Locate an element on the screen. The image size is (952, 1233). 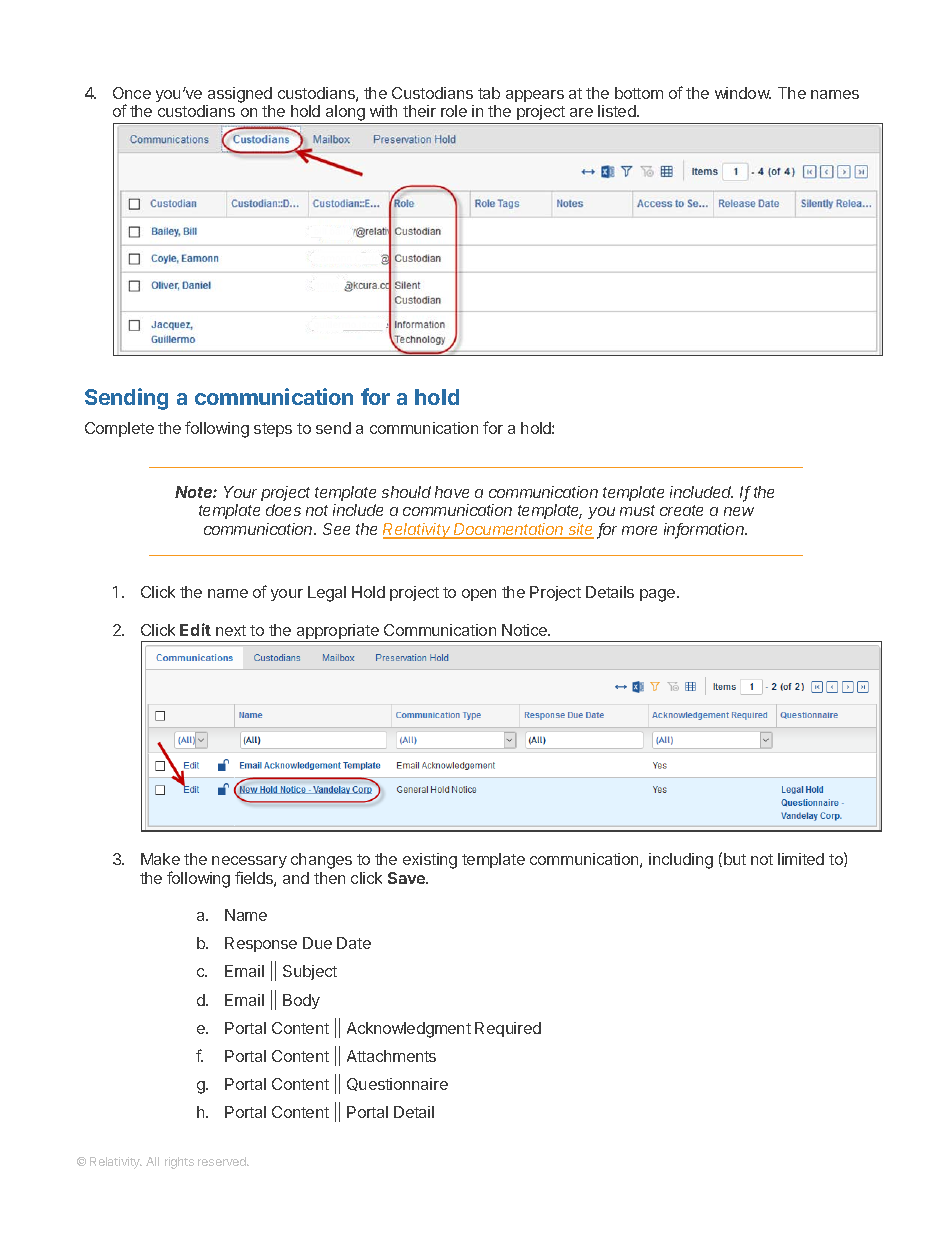
Questionnaire is located at coordinates (397, 1084).
